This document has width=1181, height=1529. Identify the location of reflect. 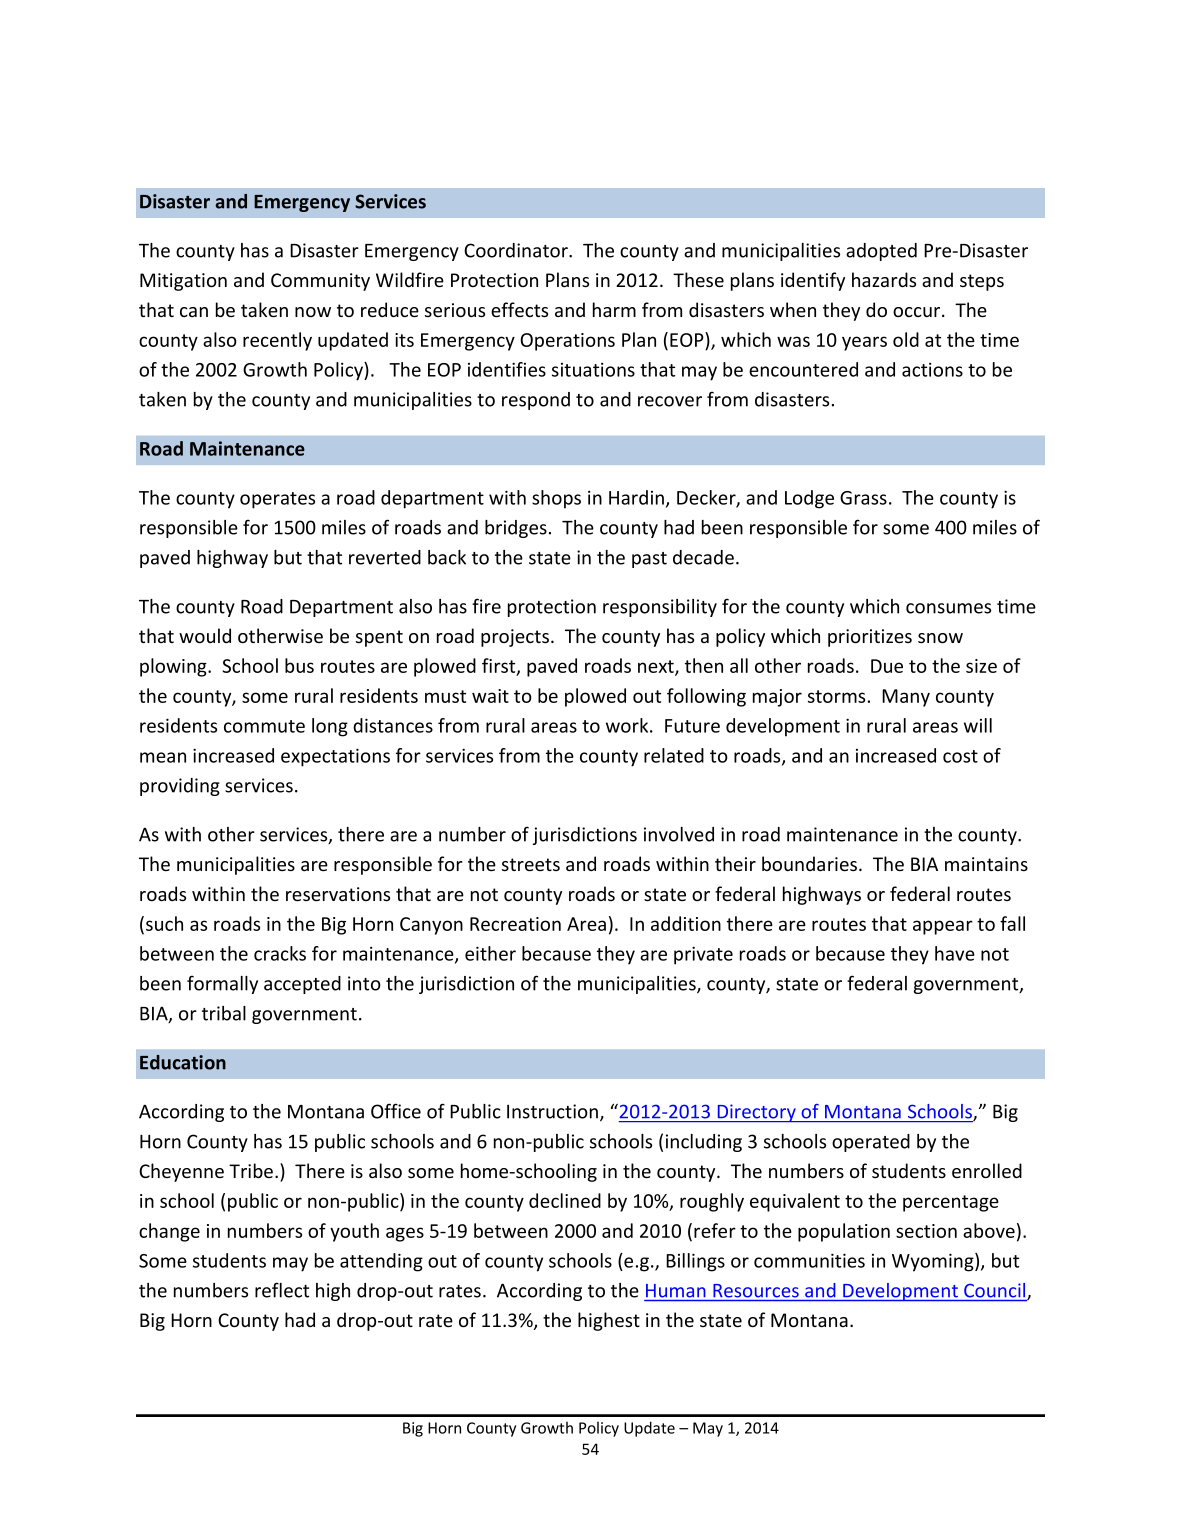
(282, 1290).
